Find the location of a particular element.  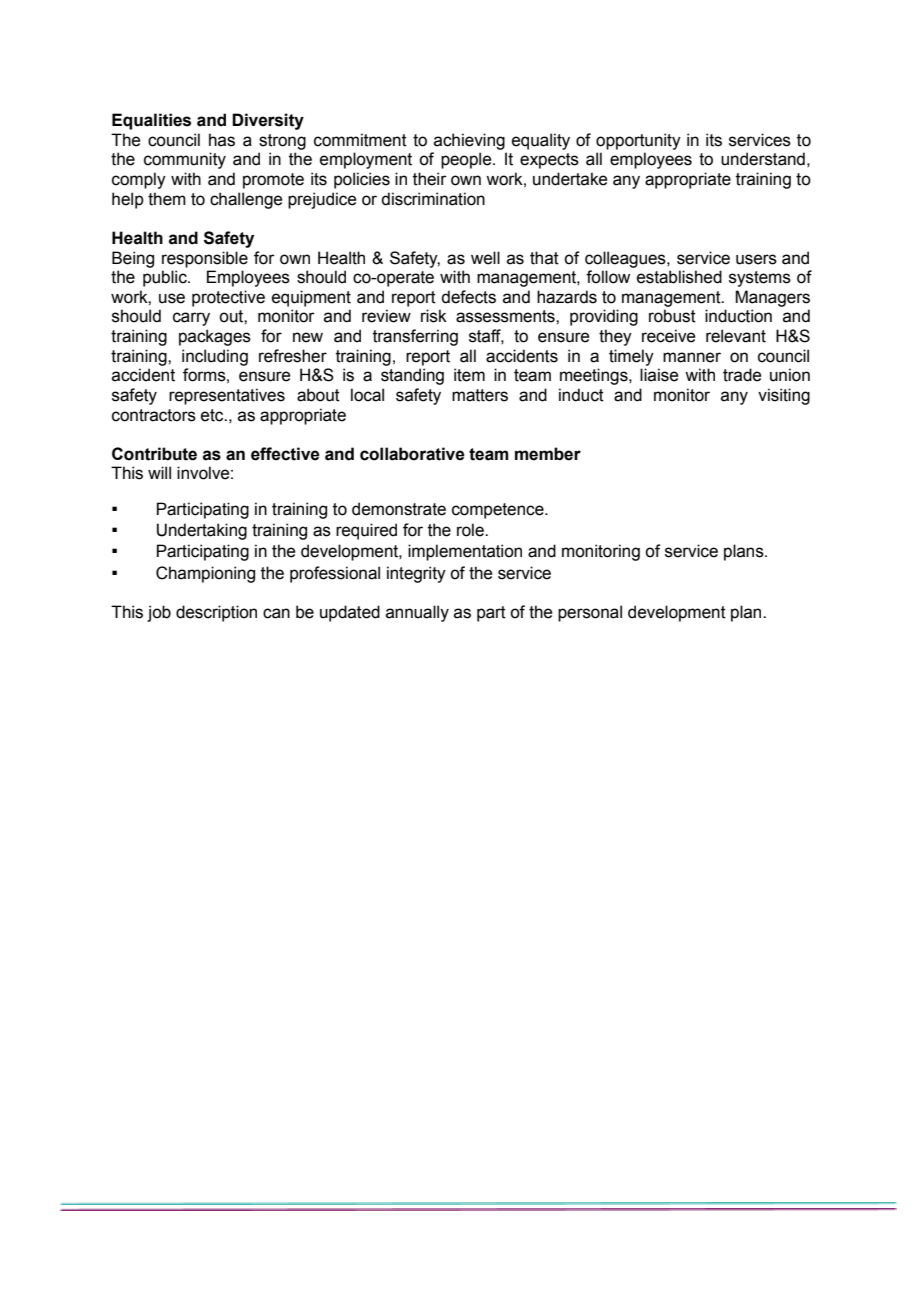

responsible is located at coordinates (205, 259).
